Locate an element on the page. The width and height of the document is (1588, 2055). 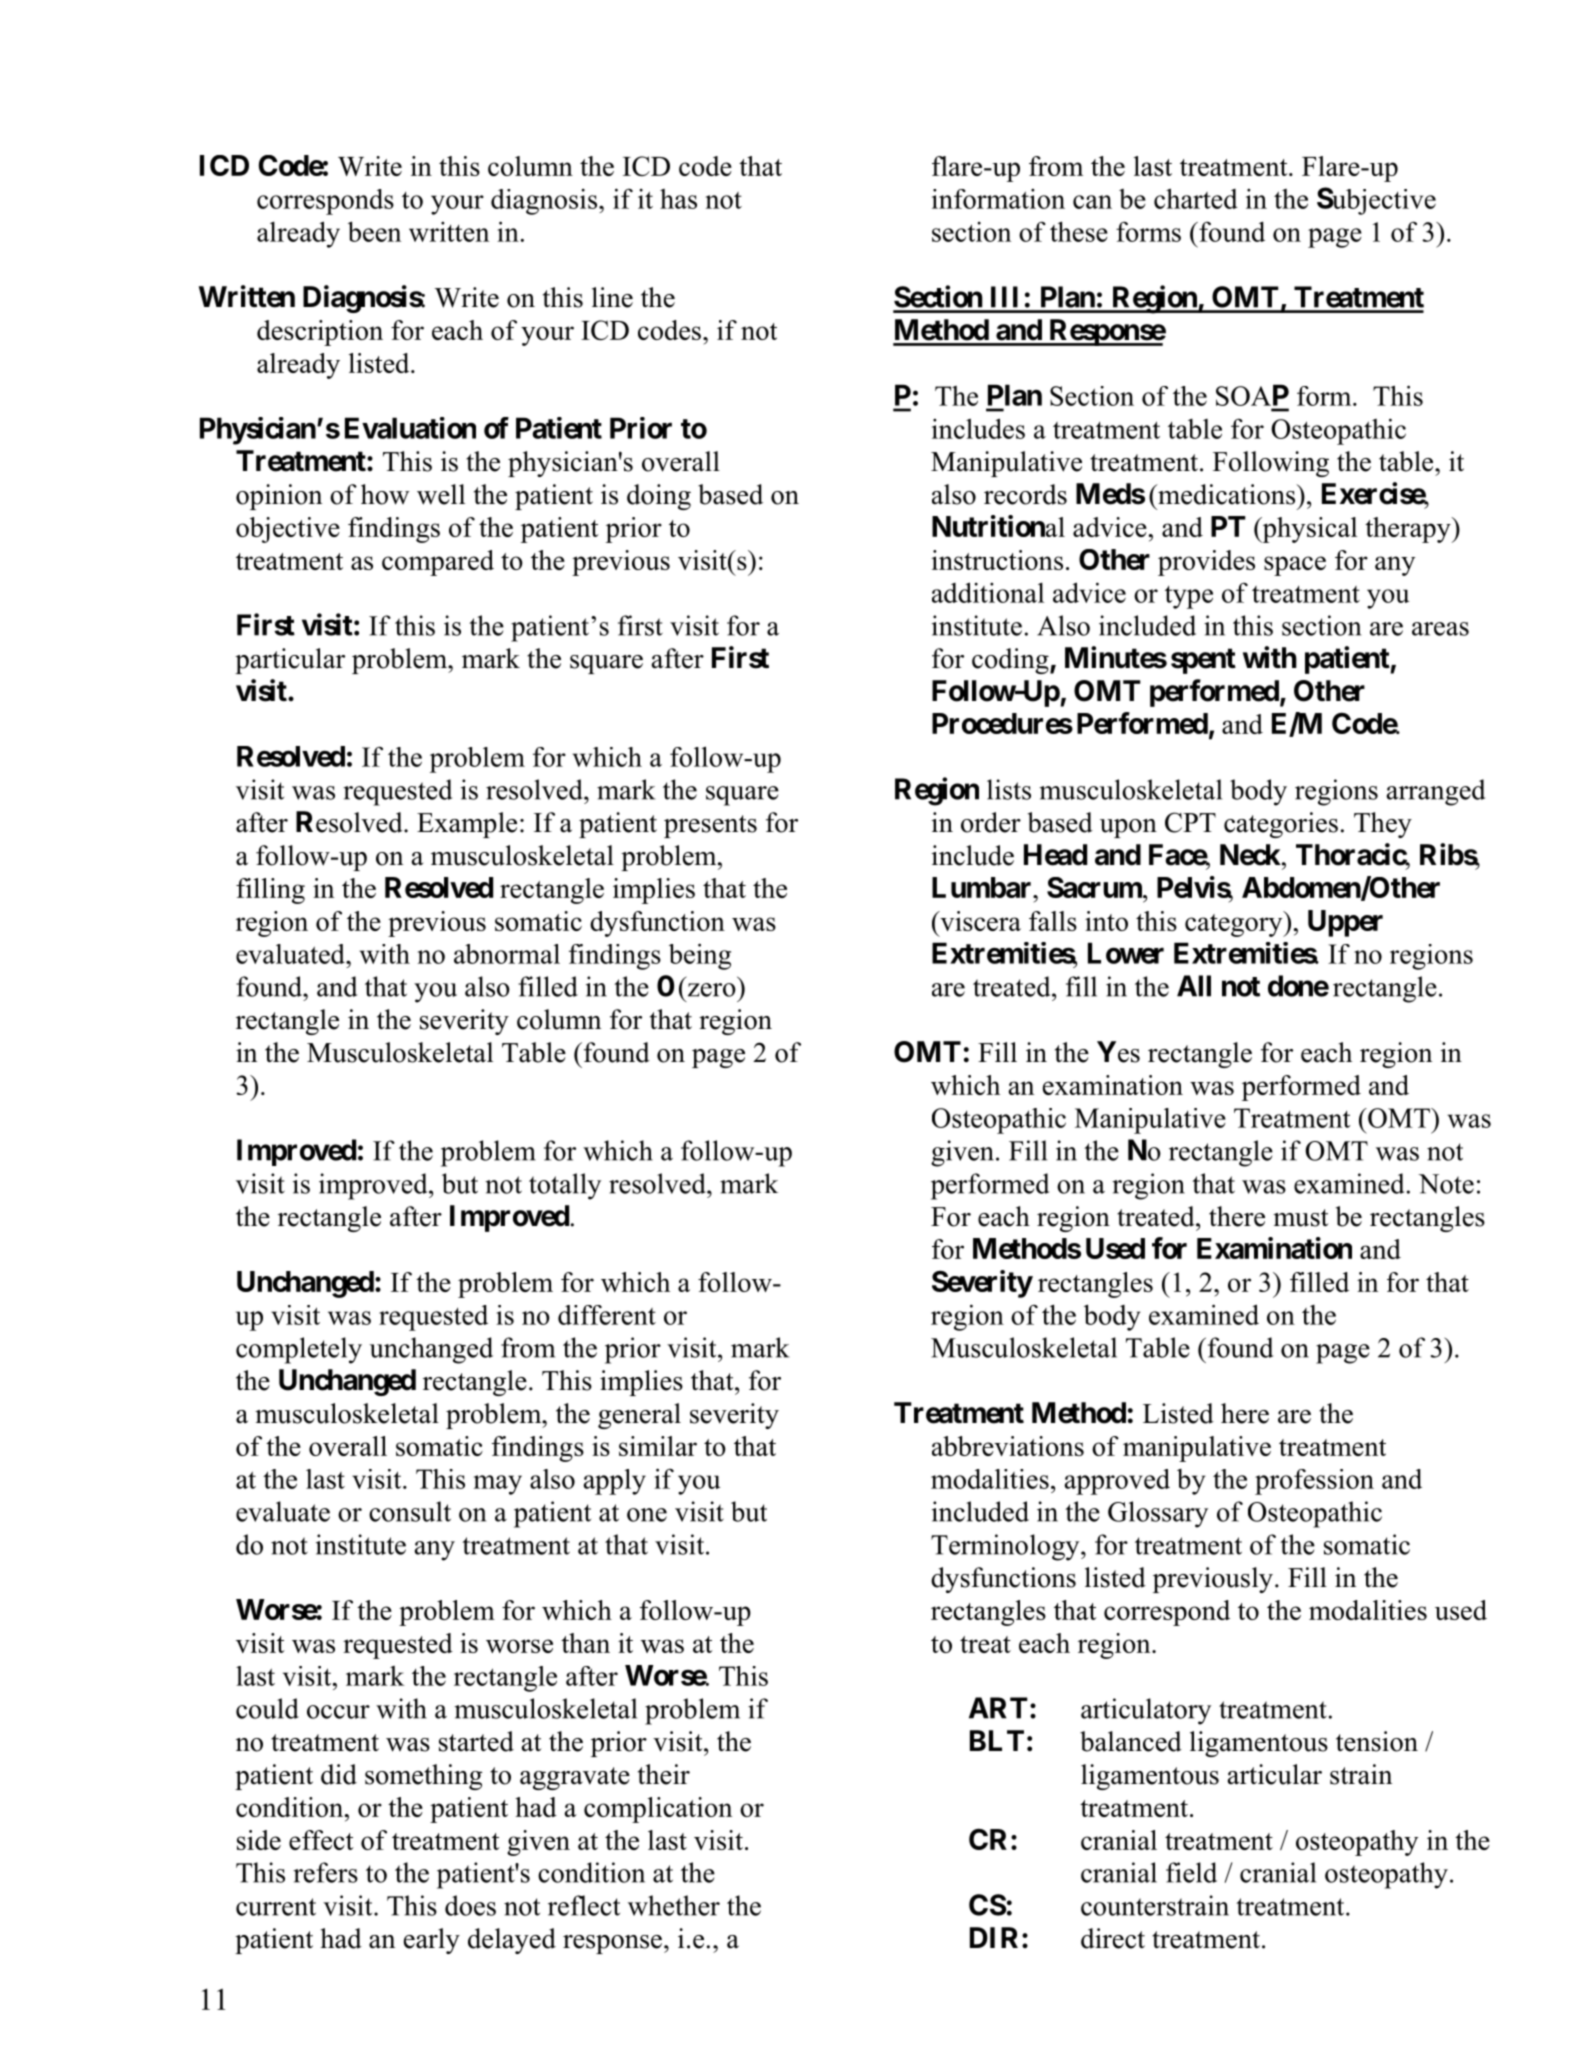
does is located at coordinates (470, 1905).
